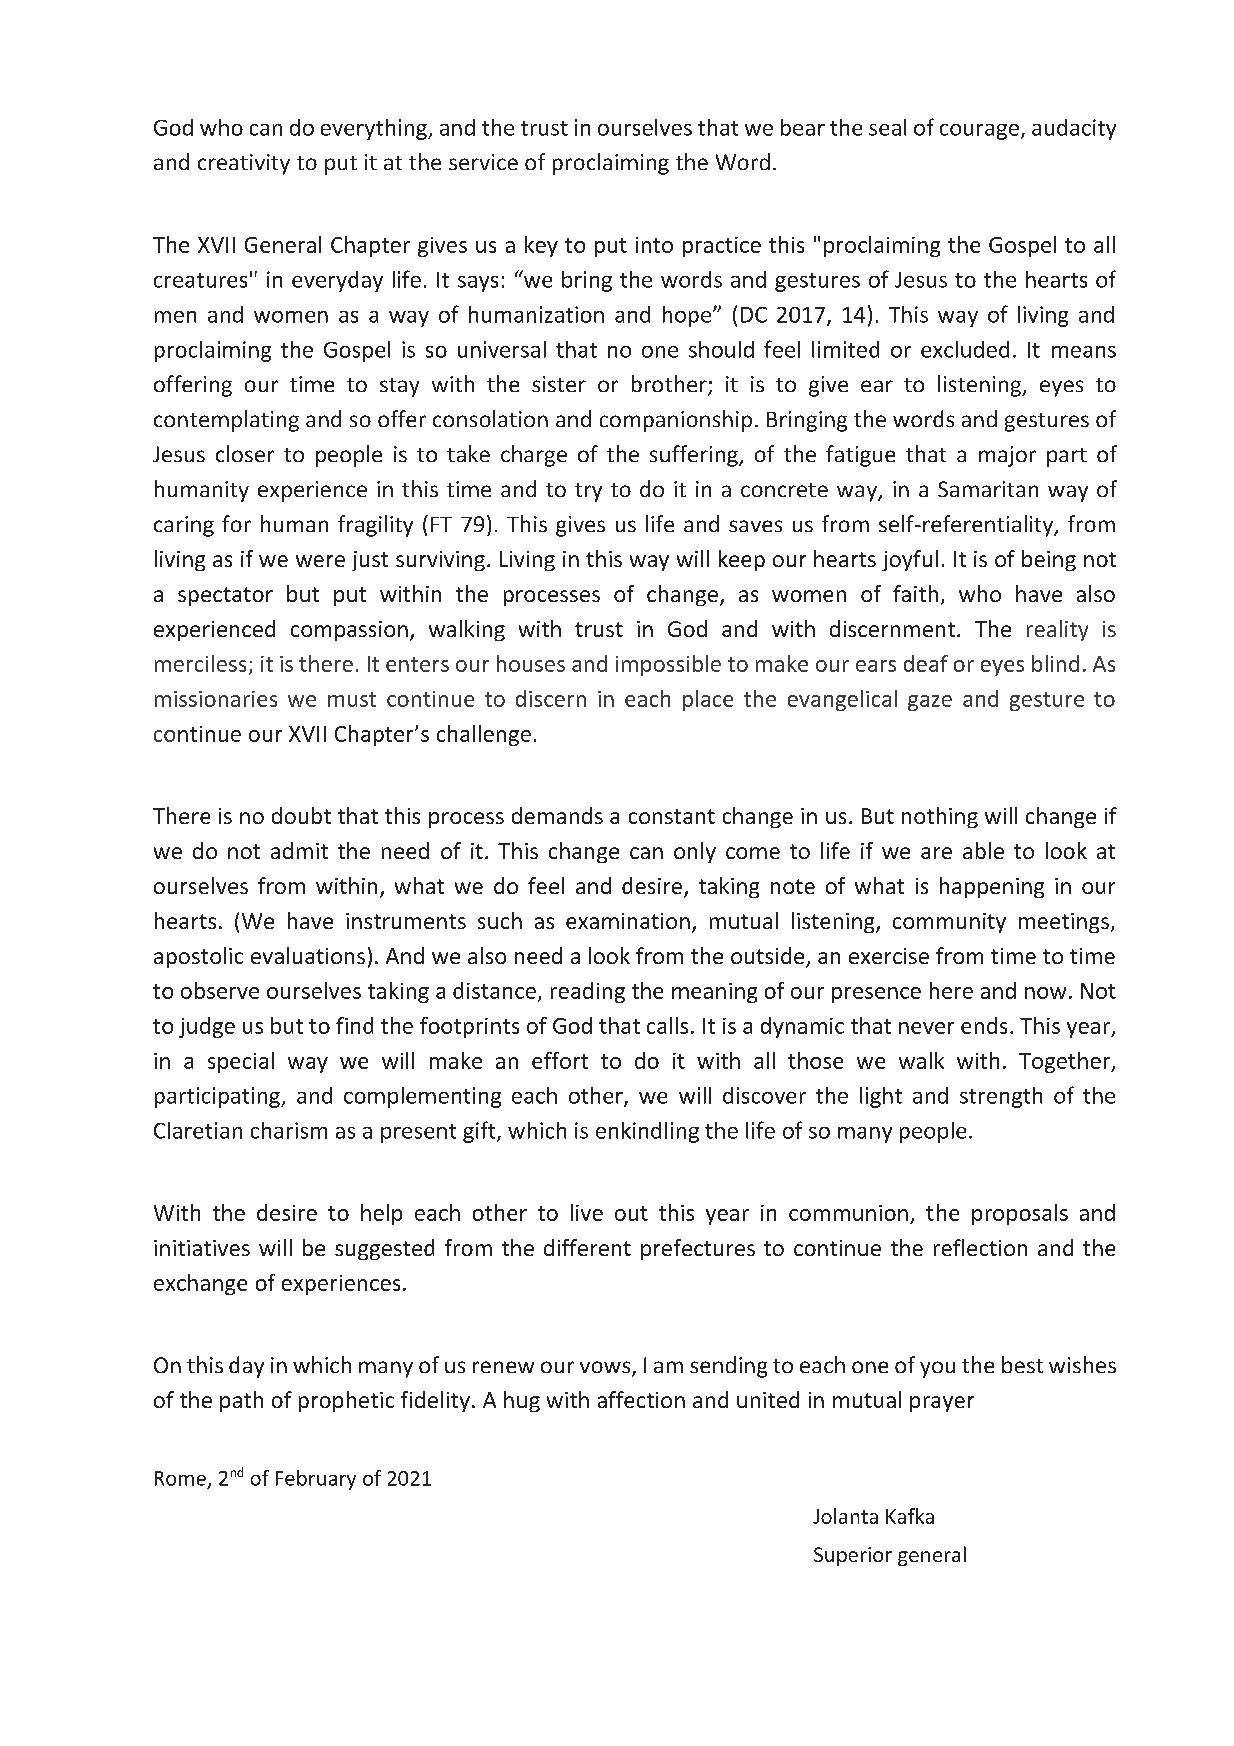 The width and height of the page is (1234, 1746). Describe the element at coordinates (641, 1399) in the page. I see `affection` at that location.
